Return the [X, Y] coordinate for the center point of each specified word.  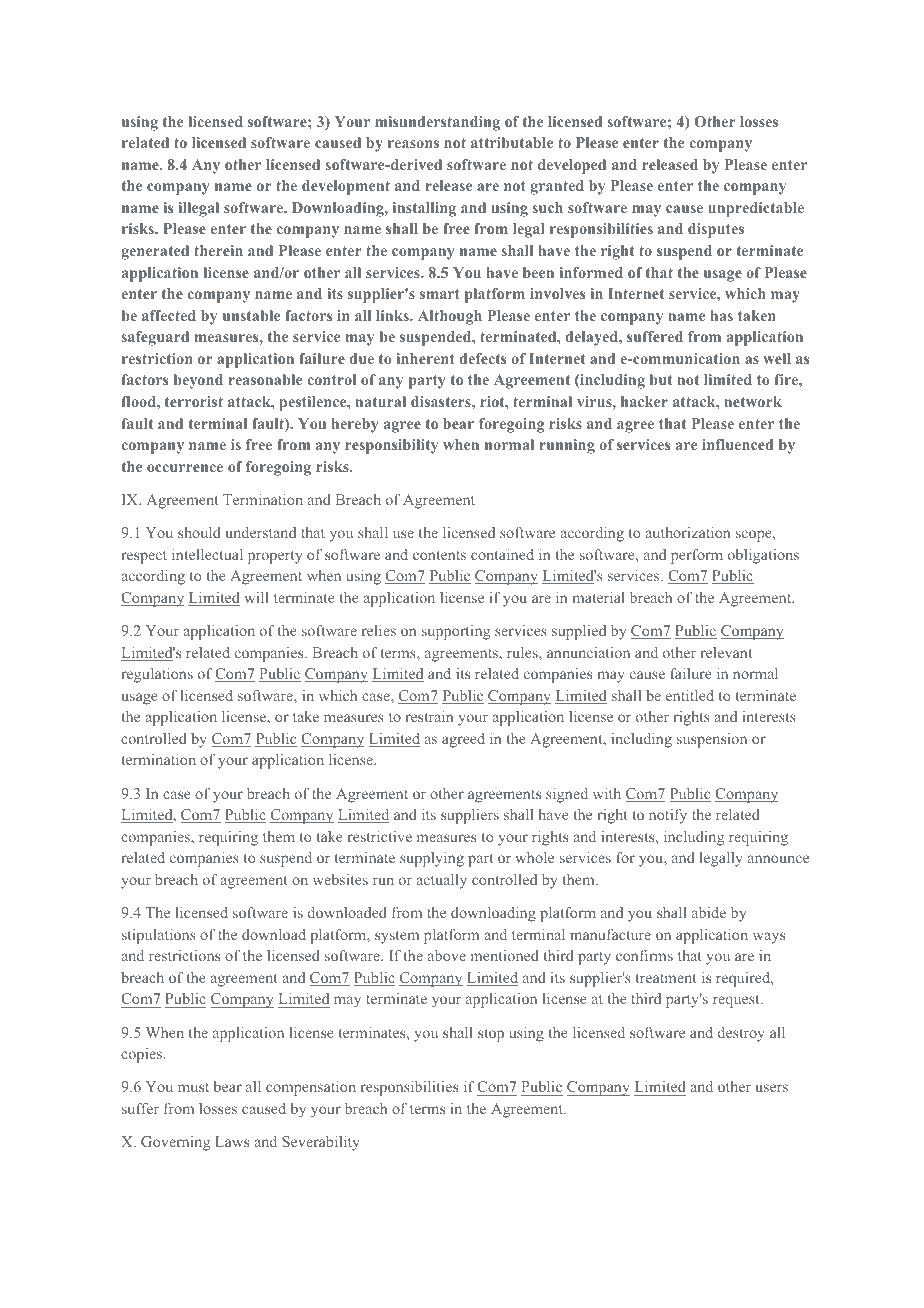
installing [424, 209]
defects [482, 358]
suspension [712, 740]
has [721, 315]
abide [709, 912]
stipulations [159, 936]
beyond [198, 381]
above [447, 955]
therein [218, 250]
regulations [157, 675]
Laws [232, 1141]
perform [697, 556]
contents [439, 555]
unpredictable [756, 209]
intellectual [207, 554]
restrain [429, 716]
